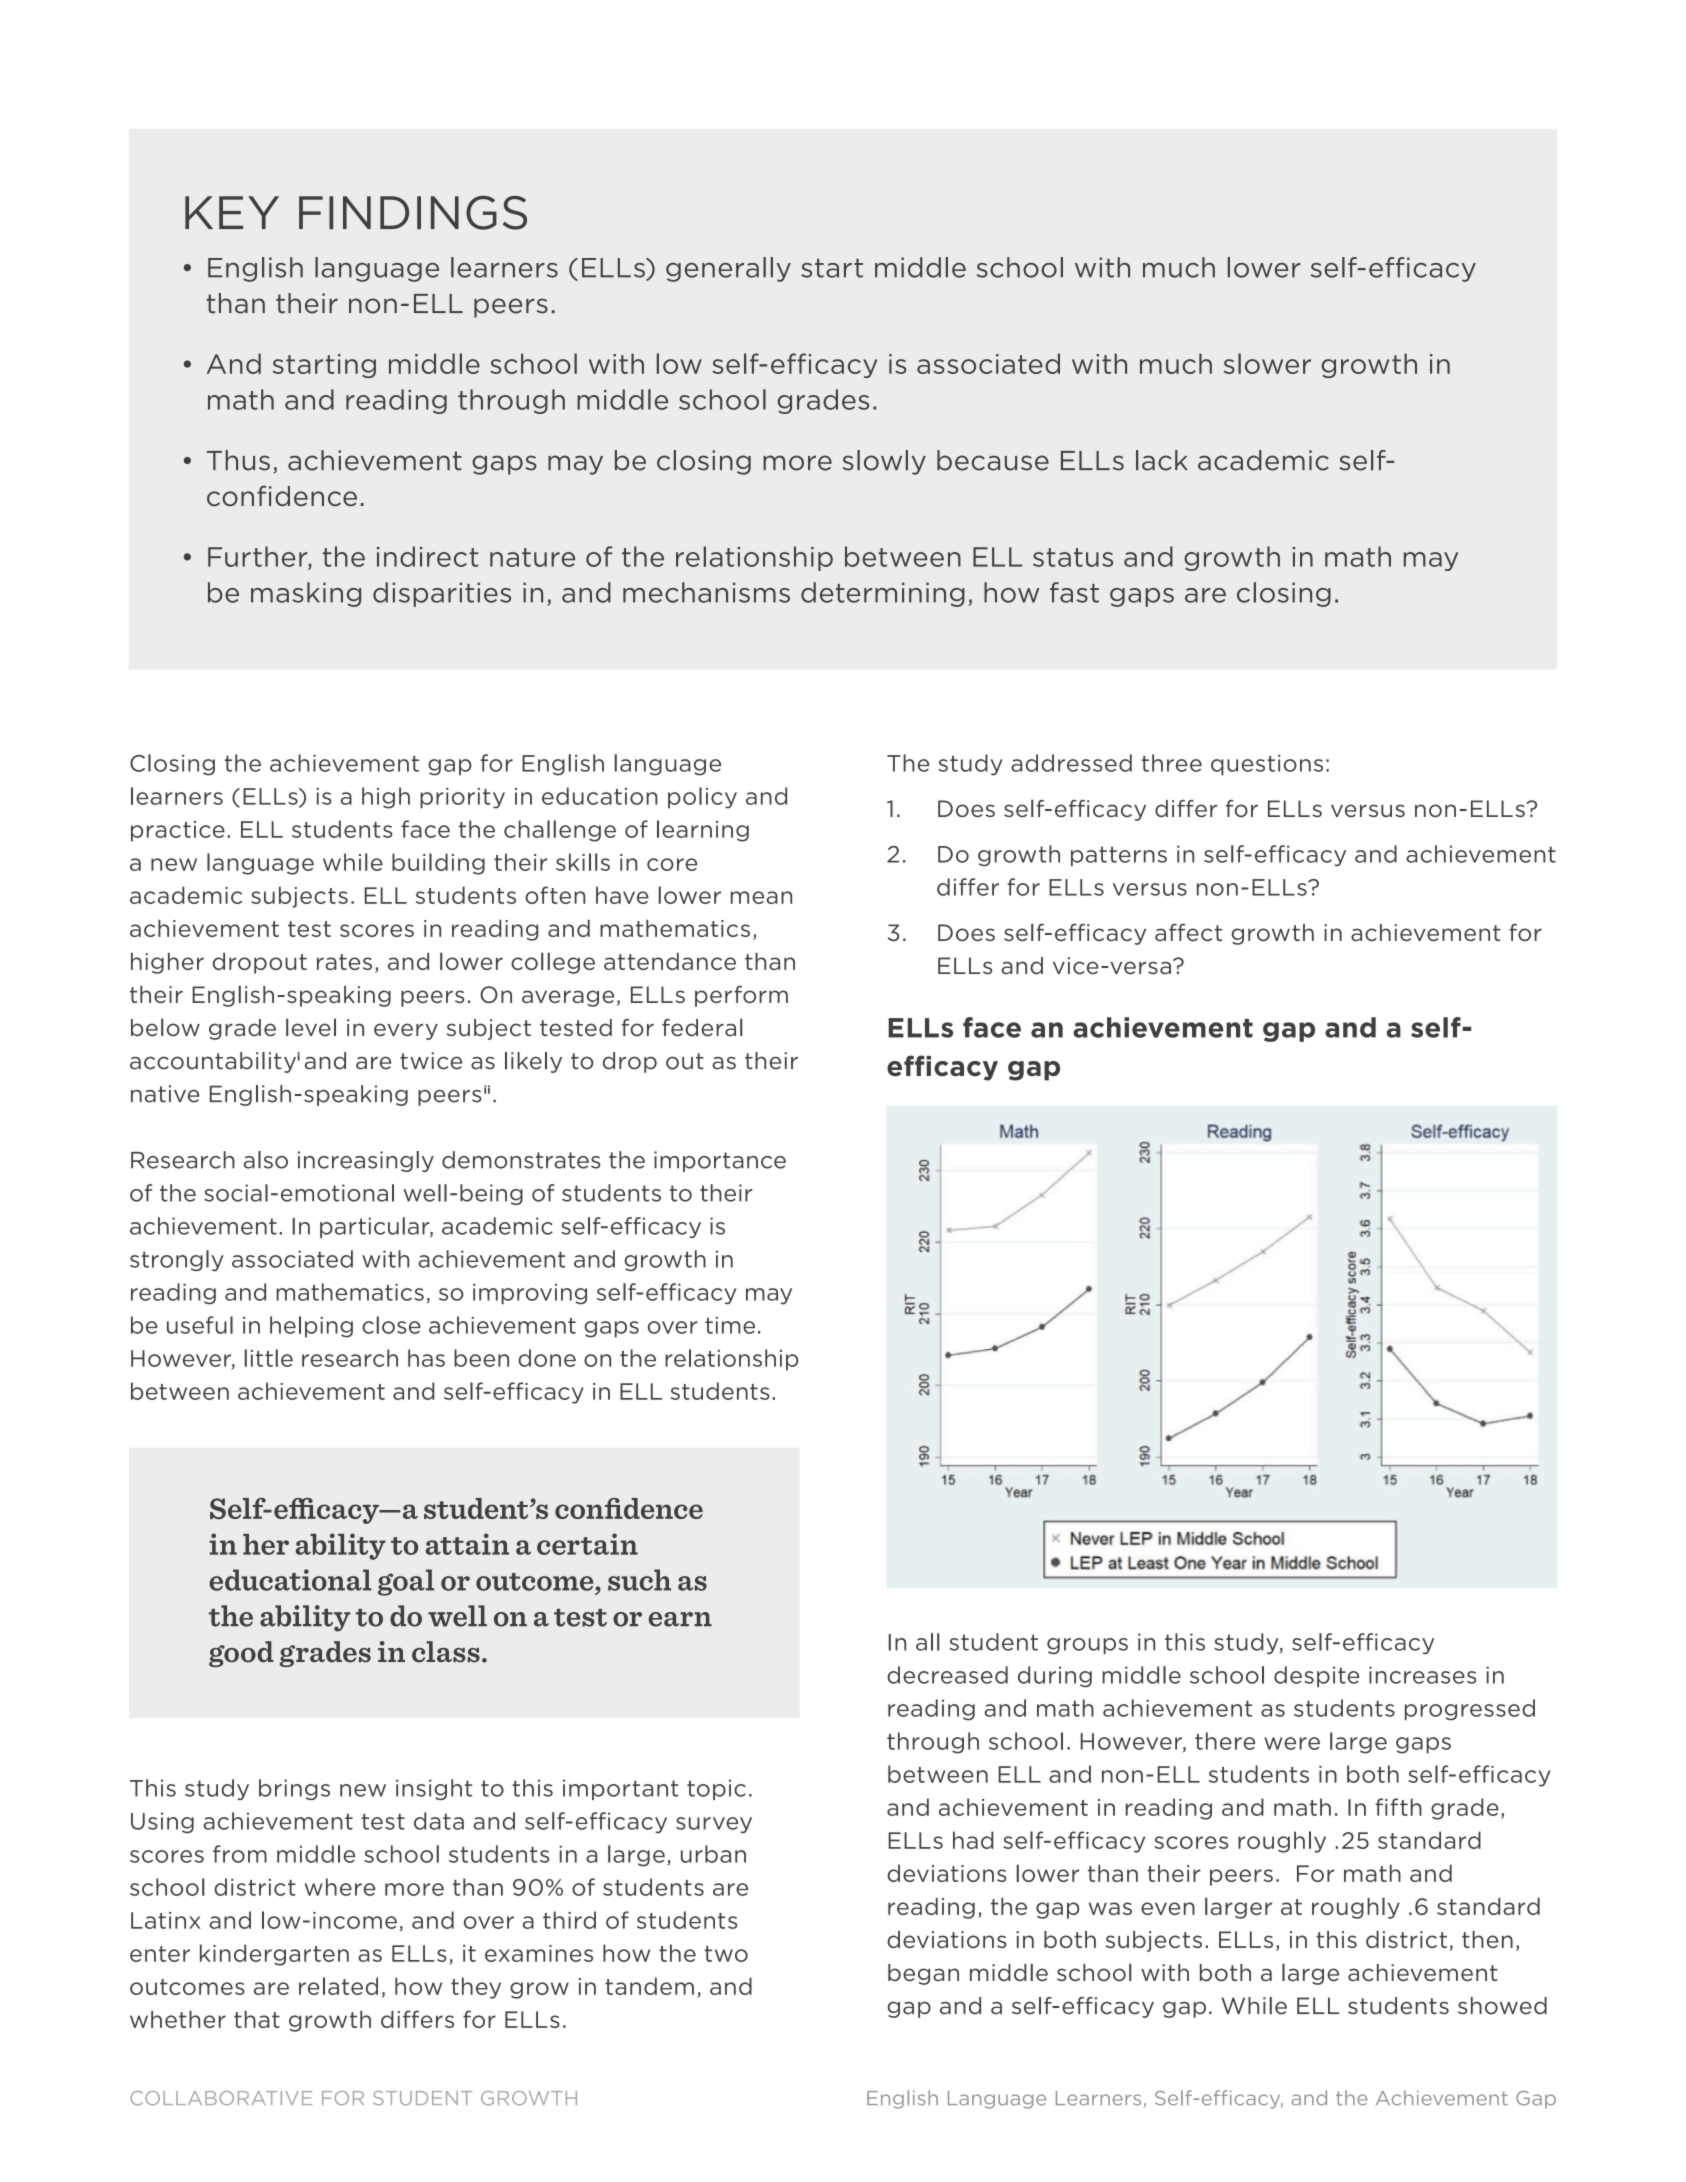  I want to click on began, so click(923, 1974).
